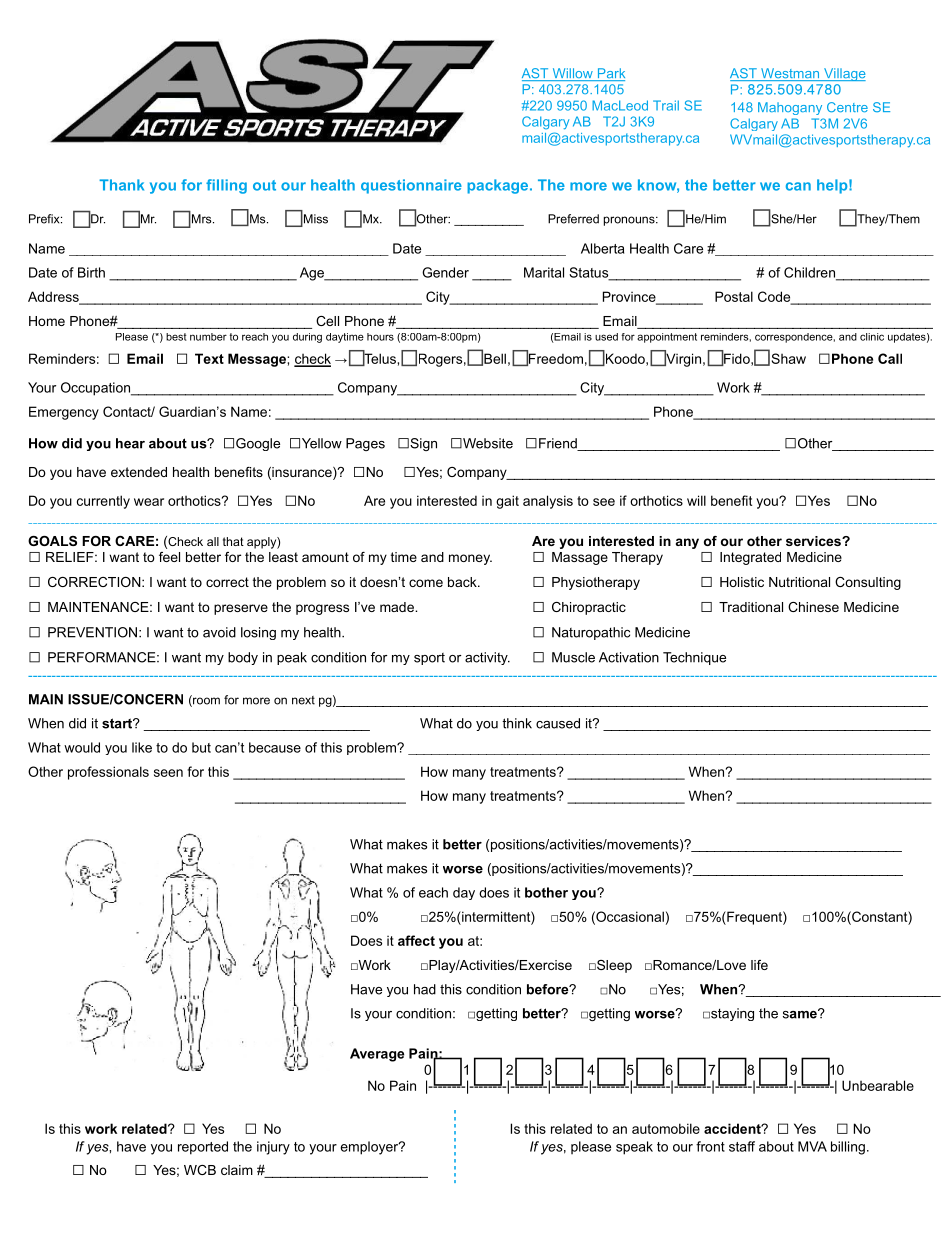 This image has width=952, height=1233. I want to click on seen, so click(168, 773).
